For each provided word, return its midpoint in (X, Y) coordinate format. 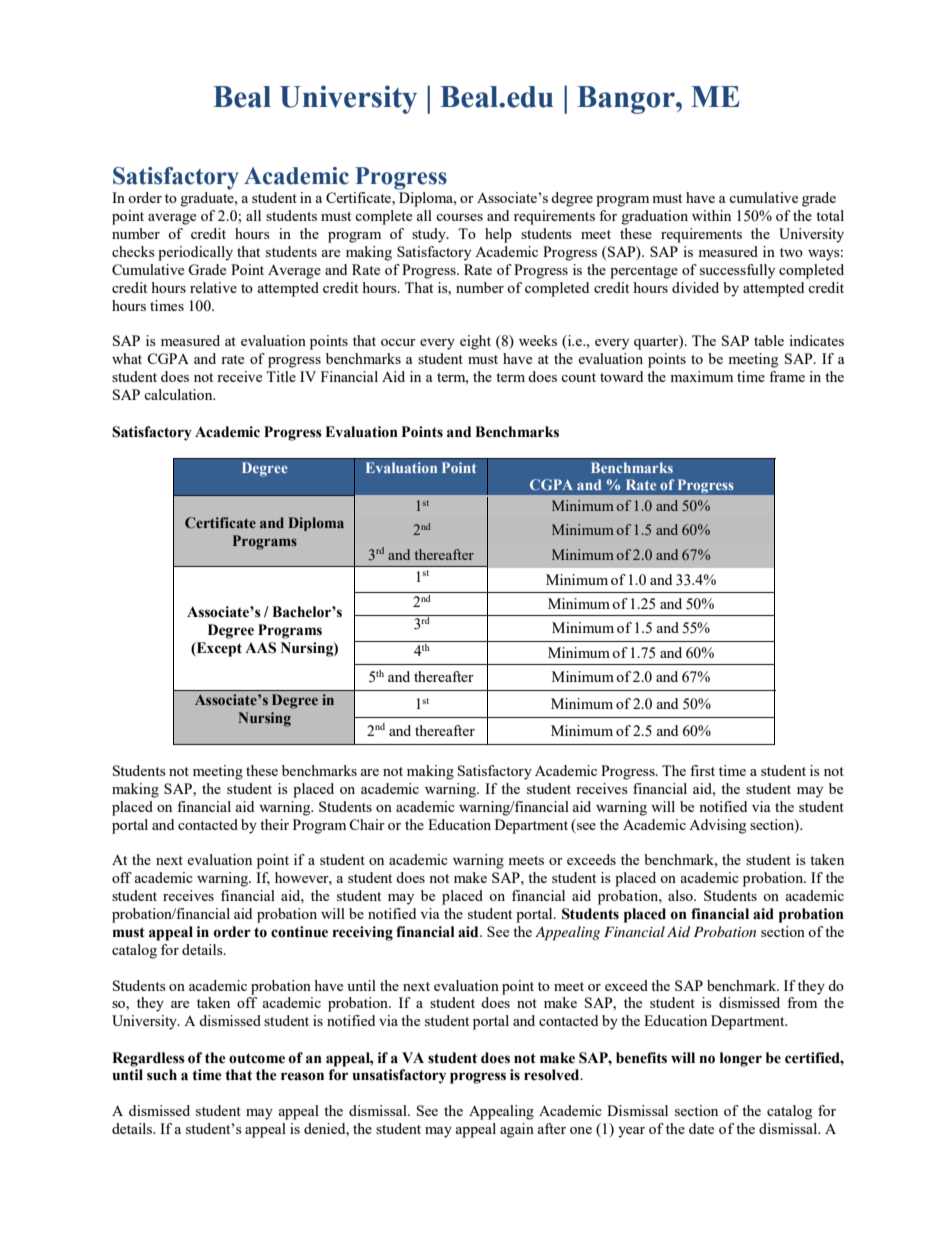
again (517, 1130)
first (702, 770)
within (711, 215)
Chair (367, 824)
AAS (260, 648)
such (162, 1075)
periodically (195, 253)
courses (459, 217)
